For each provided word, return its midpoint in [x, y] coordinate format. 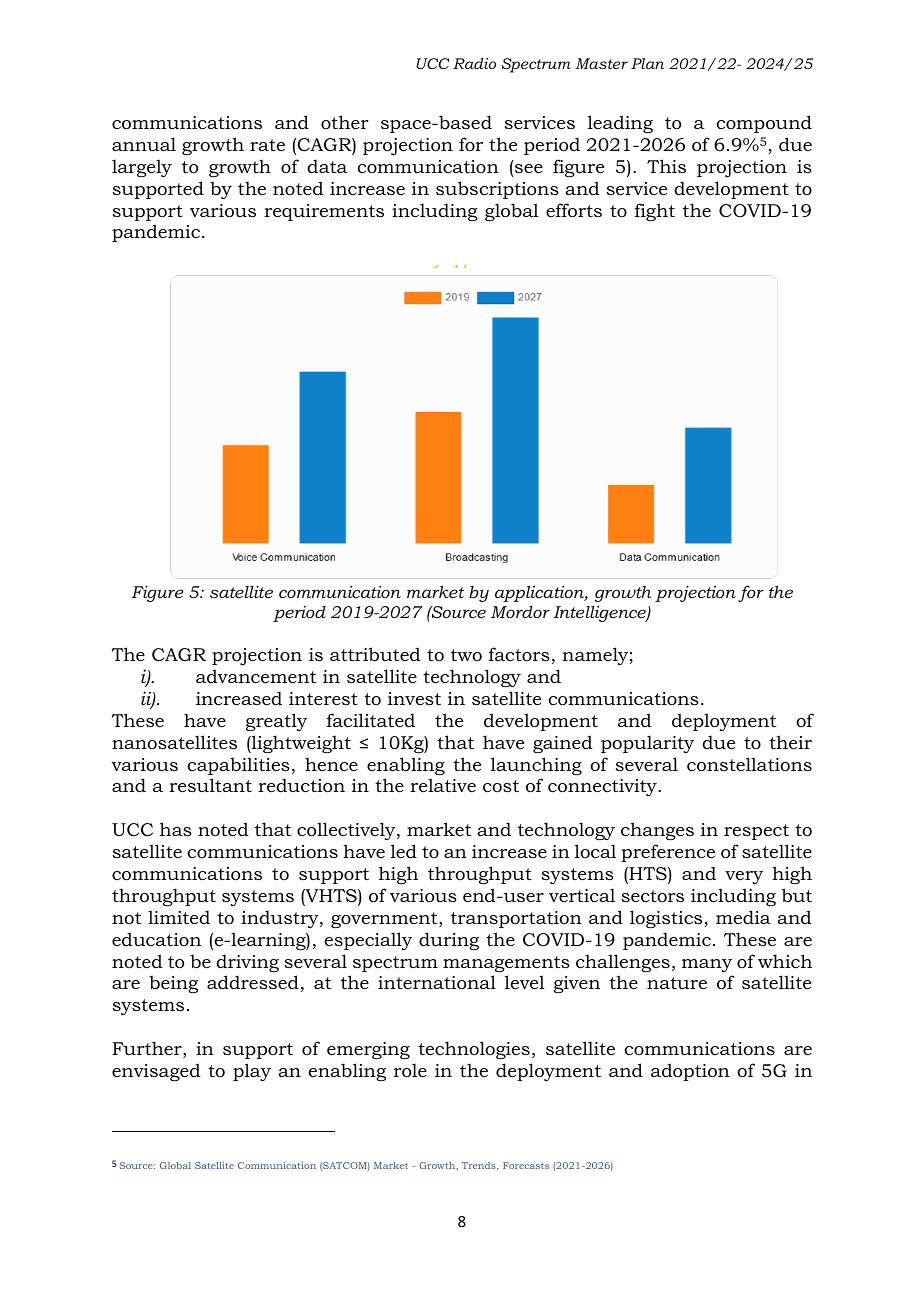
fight [655, 212]
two [466, 655]
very [744, 877]
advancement [256, 676]
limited [179, 917]
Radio [474, 63]
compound [764, 124]
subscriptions [497, 190]
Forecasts [526, 1165]
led [404, 851]
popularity [647, 744]
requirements [324, 212]
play [252, 1072]
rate [267, 145]
